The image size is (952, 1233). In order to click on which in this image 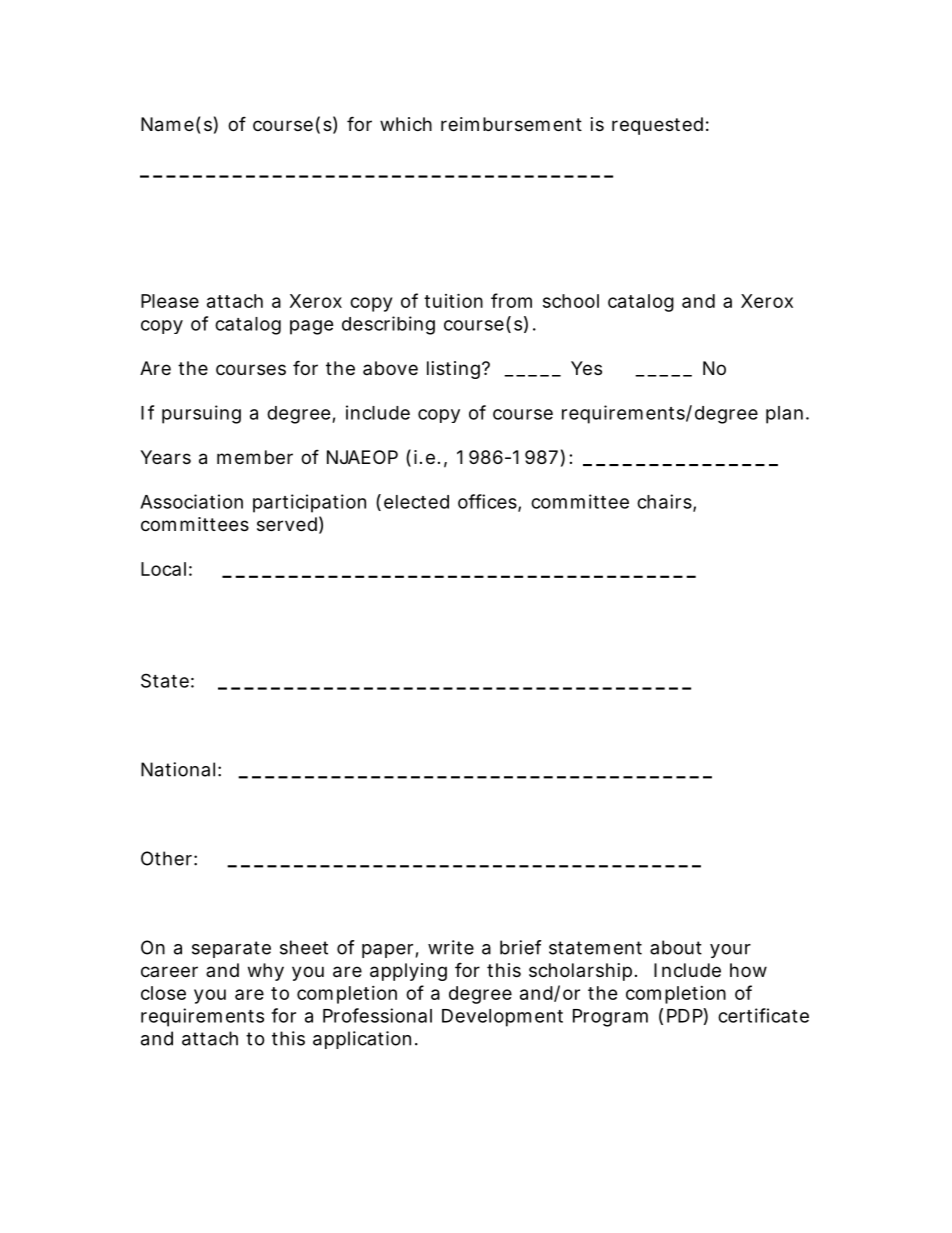, I will do `click(406, 124)`.
